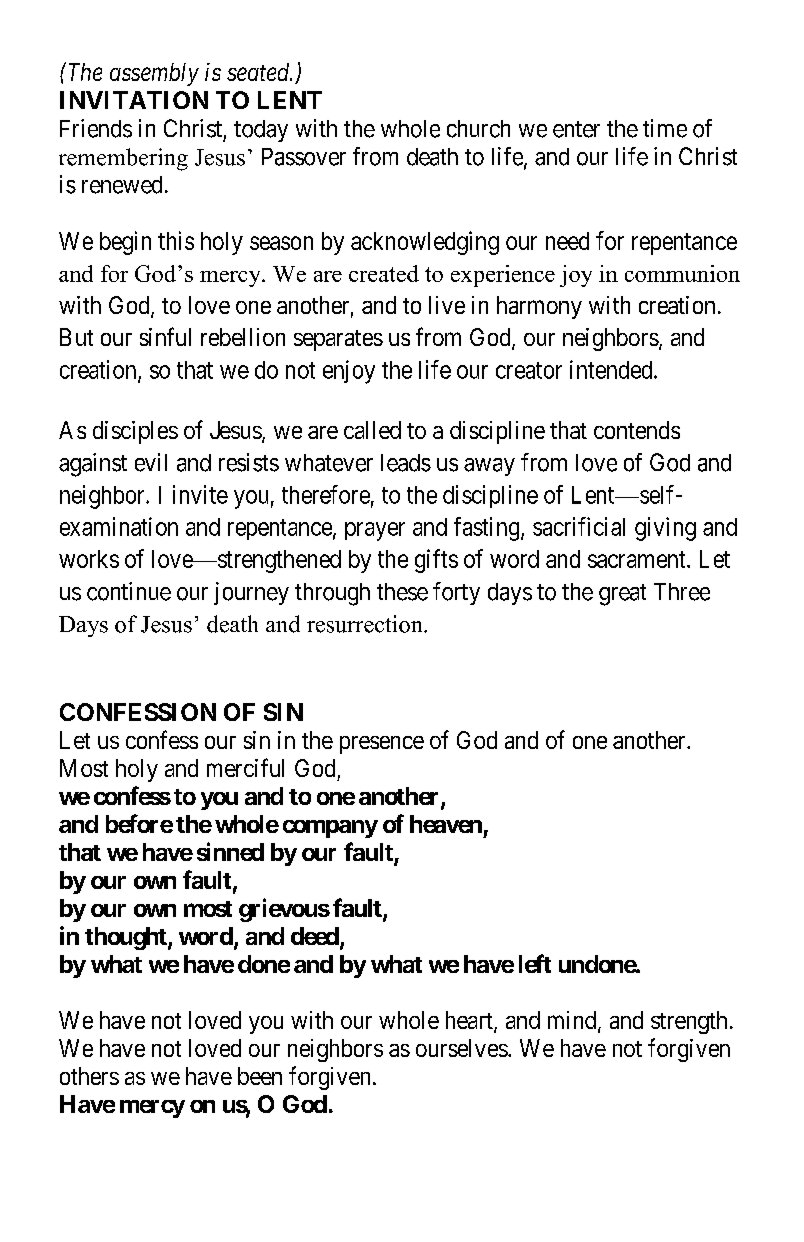 This screenshot has height=1242, width=804. What do you see at coordinates (129, 591) in the screenshot?
I see `continue` at bounding box center [129, 591].
